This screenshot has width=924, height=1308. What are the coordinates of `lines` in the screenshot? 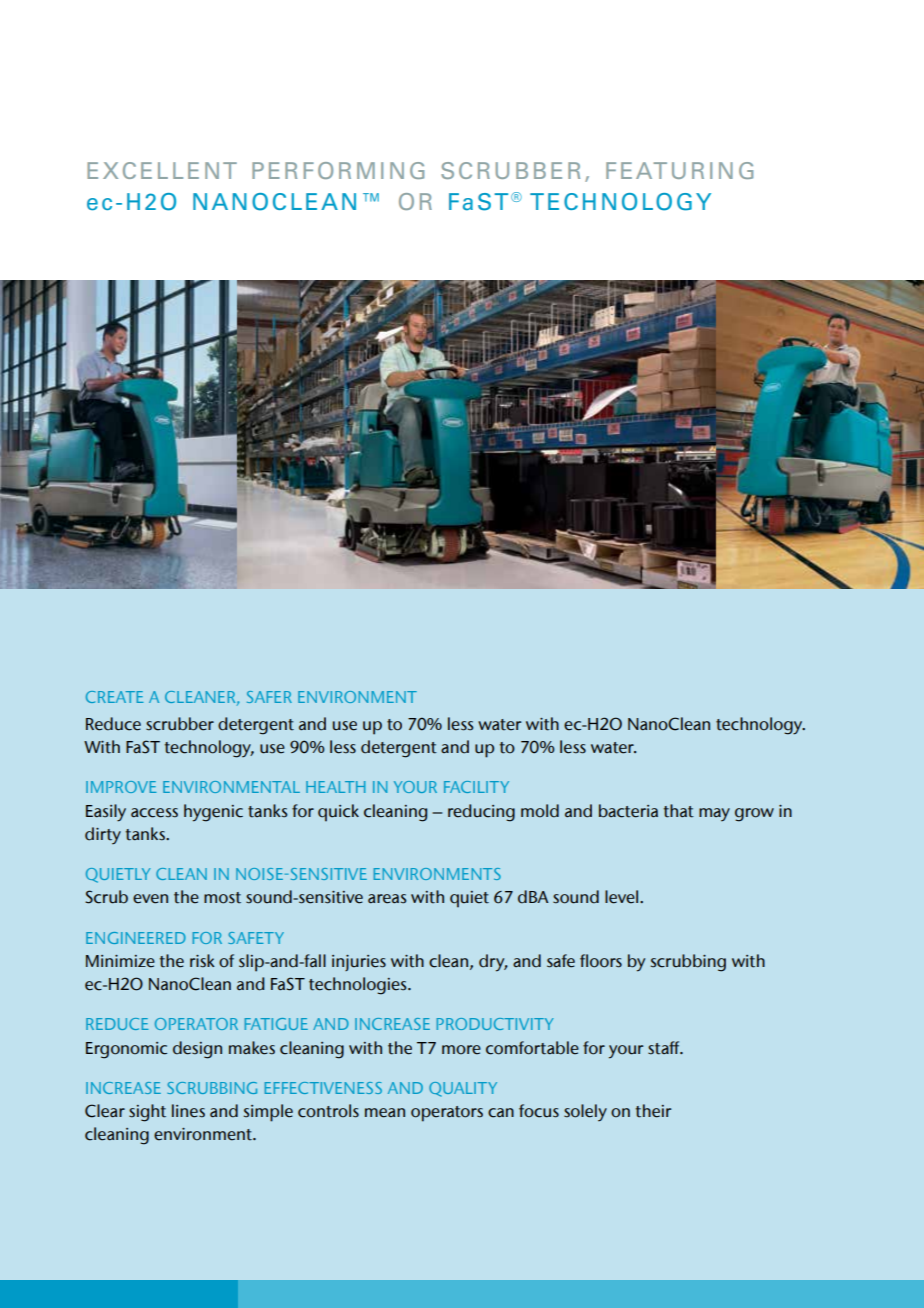 It's located at (188, 1111).
